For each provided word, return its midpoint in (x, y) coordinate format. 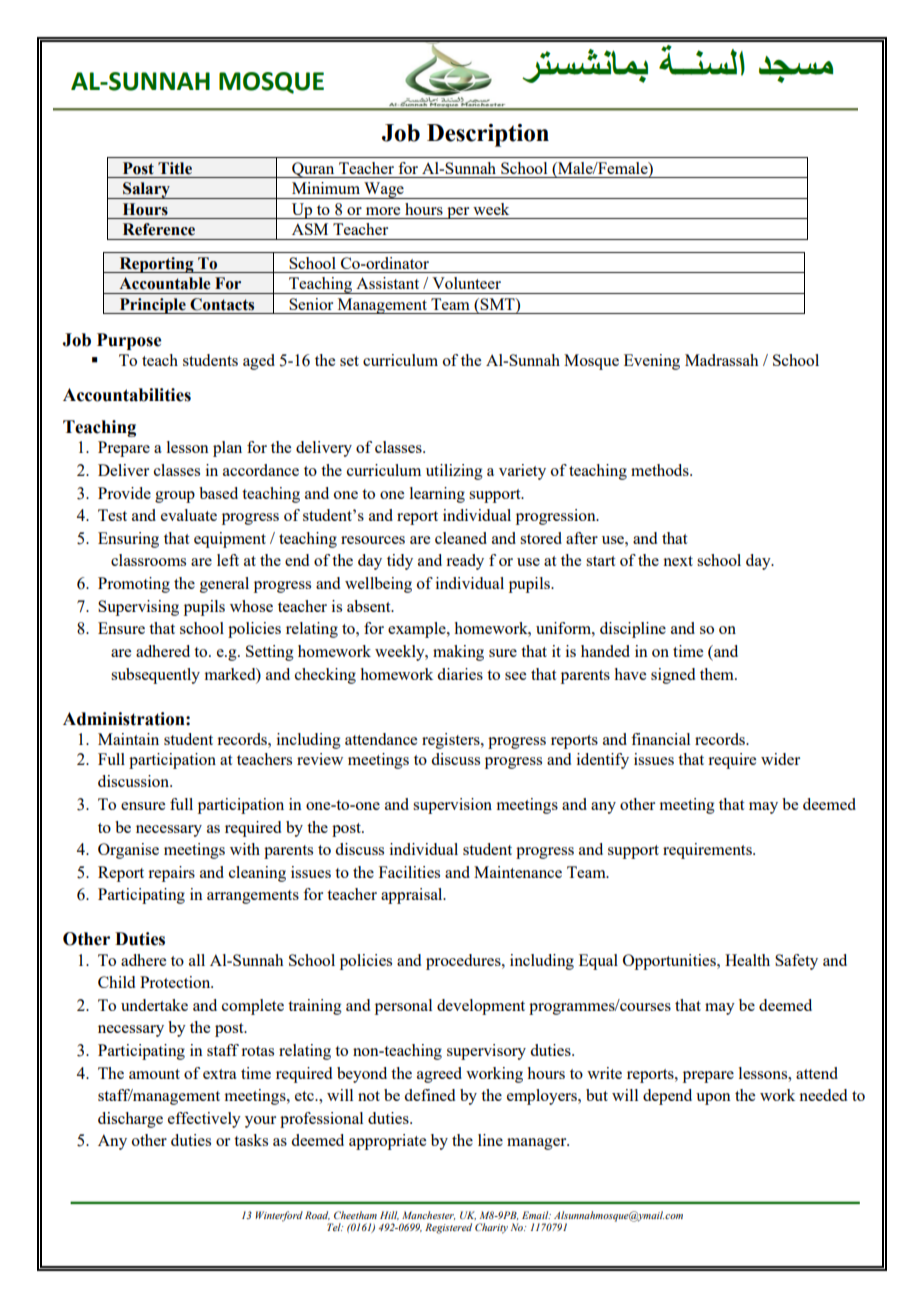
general (224, 585)
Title (175, 168)
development (481, 1007)
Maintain (128, 739)
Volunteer (466, 283)
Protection (176, 982)
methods (661, 470)
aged (259, 362)
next (678, 561)
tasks (251, 1140)
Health (747, 960)
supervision (452, 806)
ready (465, 562)
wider (780, 759)
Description (488, 135)
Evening (652, 362)
